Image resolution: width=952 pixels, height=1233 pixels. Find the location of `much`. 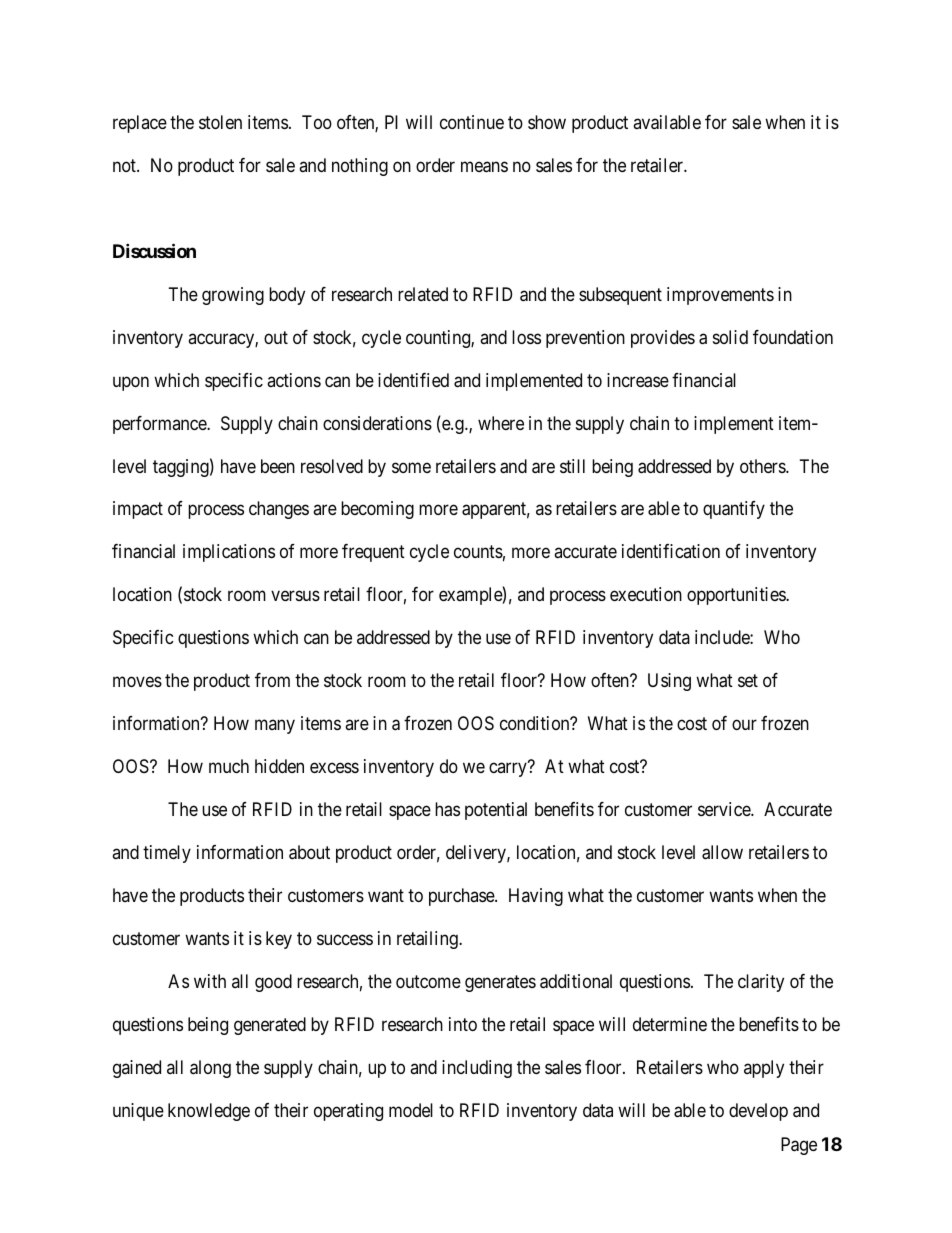

much is located at coordinates (229, 766).
